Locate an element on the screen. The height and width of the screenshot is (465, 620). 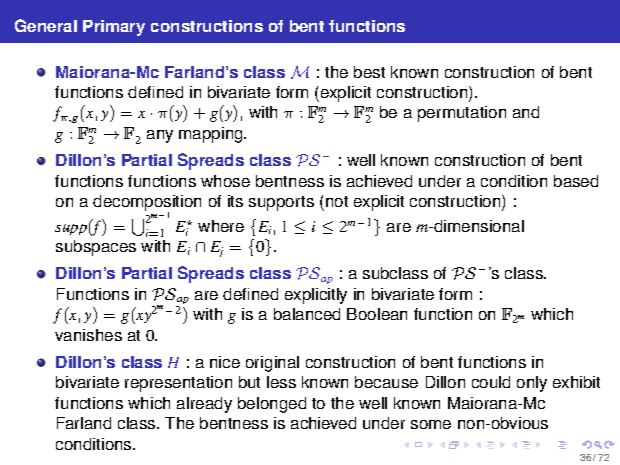
already is located at coordinates (204, 405).
